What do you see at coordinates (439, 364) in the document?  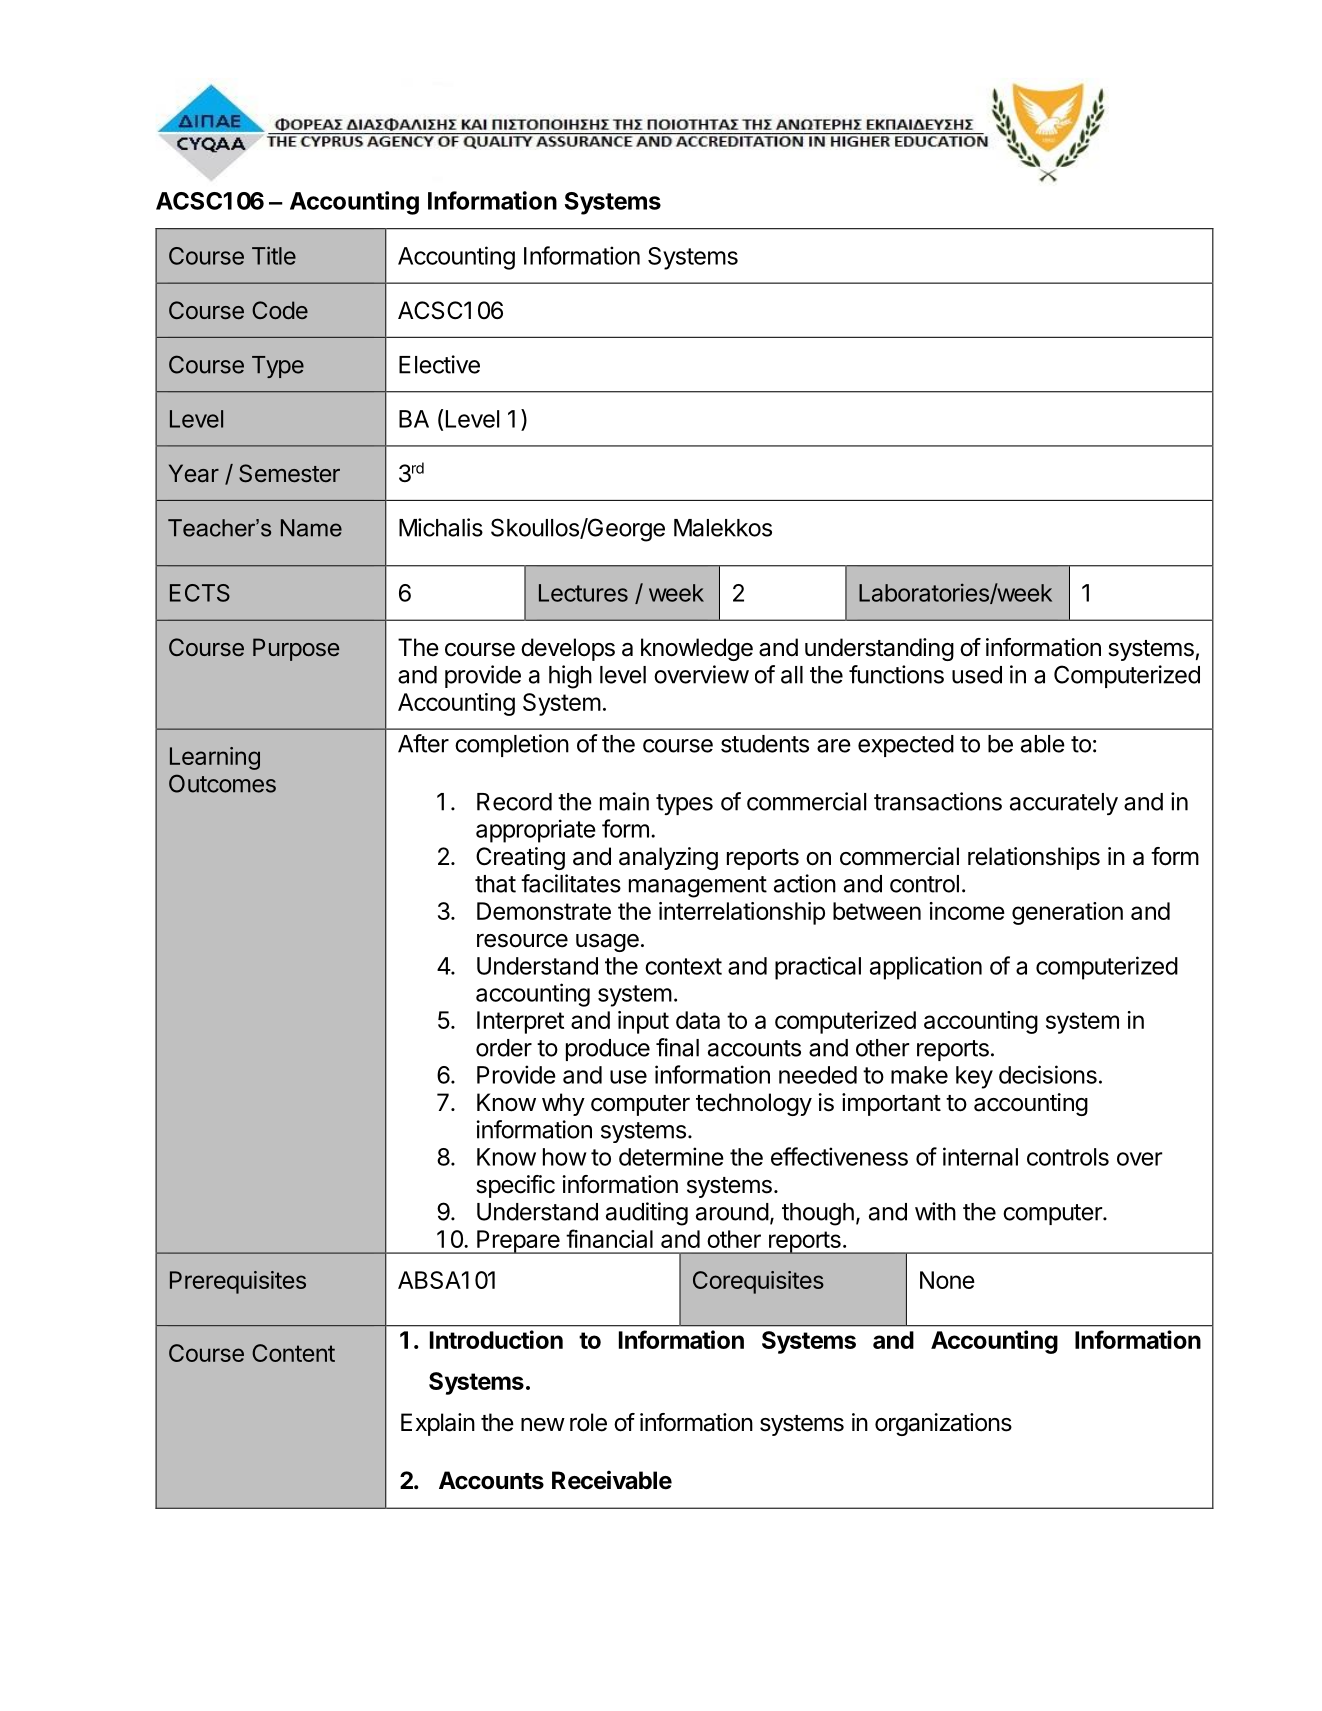 I see `Elective` at bounding box center [439, 364].
